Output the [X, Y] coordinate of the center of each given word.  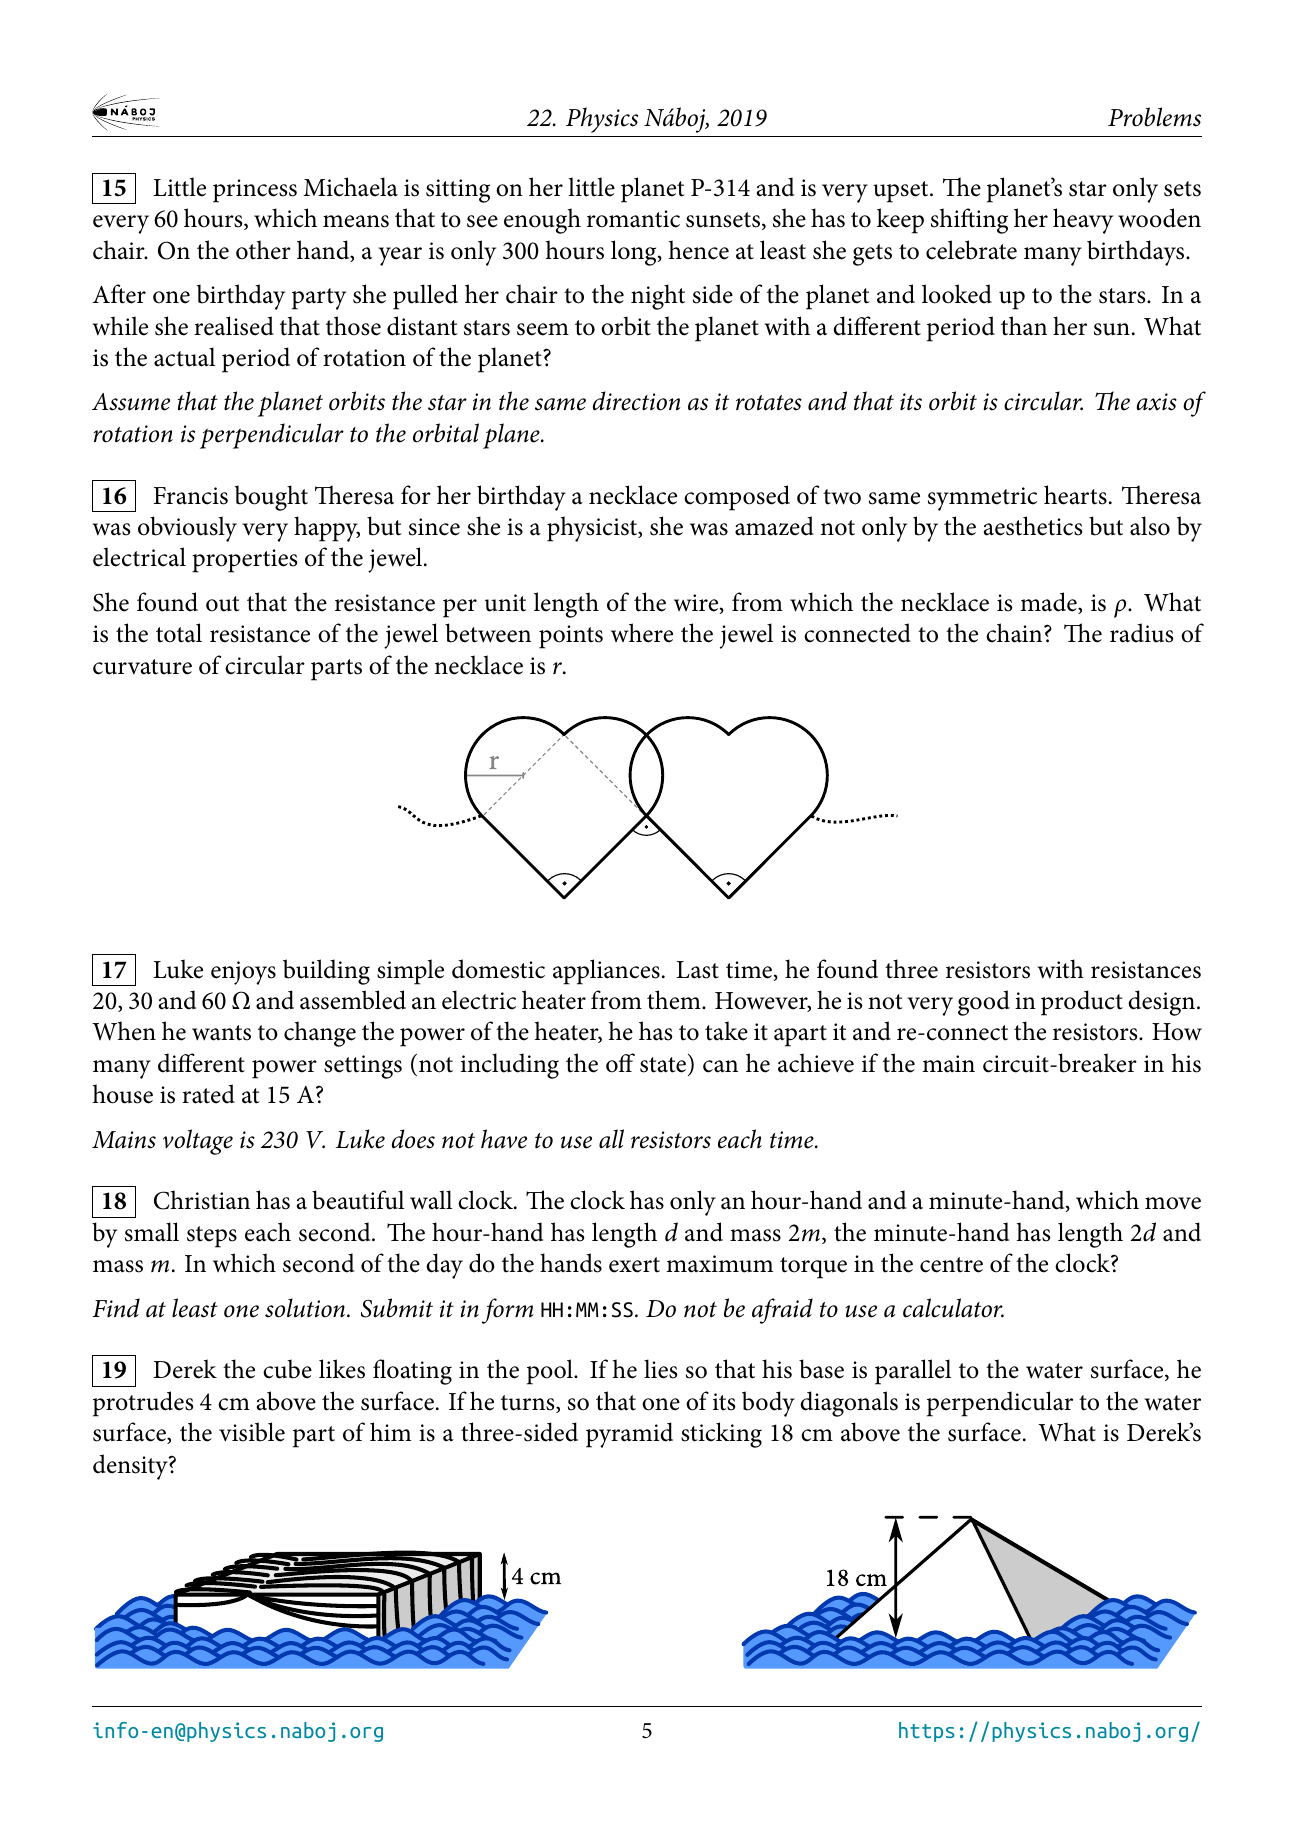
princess [255, 191]
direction [636, 401]
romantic [633, 219]
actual [184, 357]
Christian [202, 1200]
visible [252, 1432]
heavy [1083, 221]
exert [634, 1265]
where [642, 633]
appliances [606, 972]
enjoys [243, 973]
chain [1015, 633]
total [179, 633]
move [1173, 1203]
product [1082, 1003]
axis [1156, 402]
